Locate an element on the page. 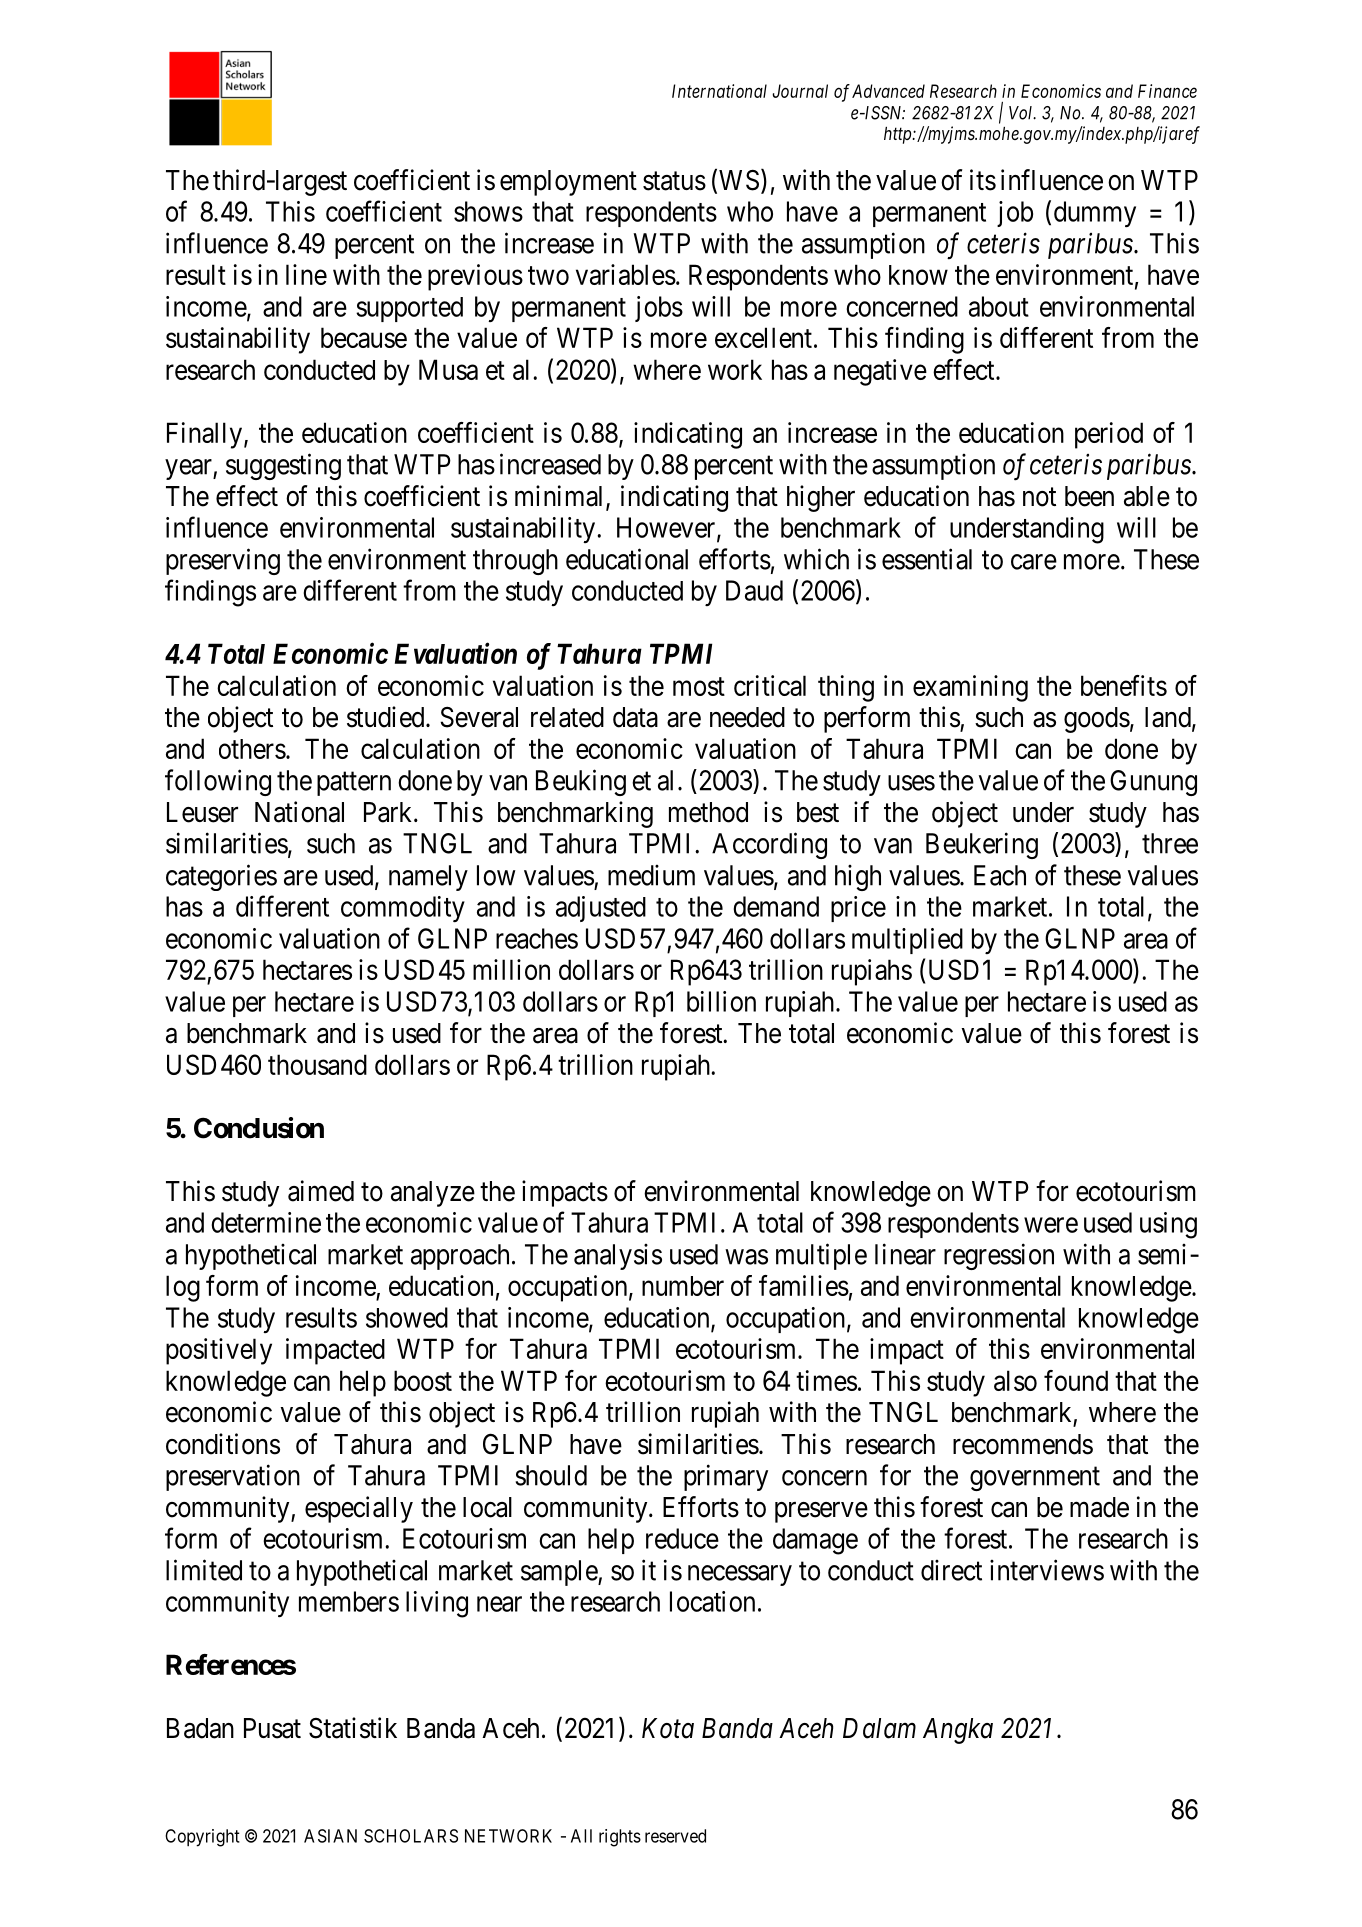  found is located at coordinates (1076, 1380).
